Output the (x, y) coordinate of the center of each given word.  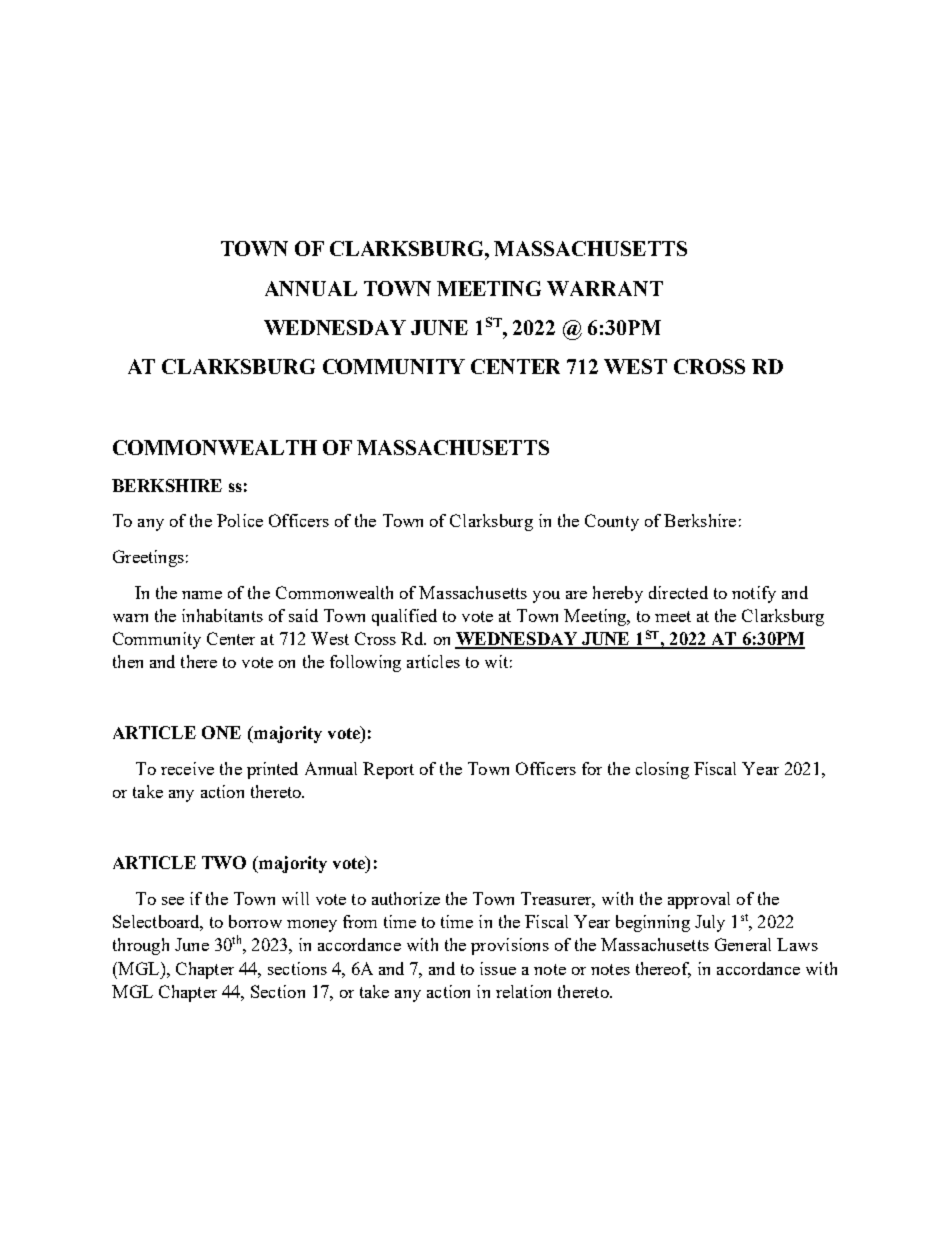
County (612, 522)
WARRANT (605, 288)
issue (498, 968)
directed (678, 592)
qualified (404, 617)
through (141, 946)
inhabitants (222, 615)
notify (754, 594)
